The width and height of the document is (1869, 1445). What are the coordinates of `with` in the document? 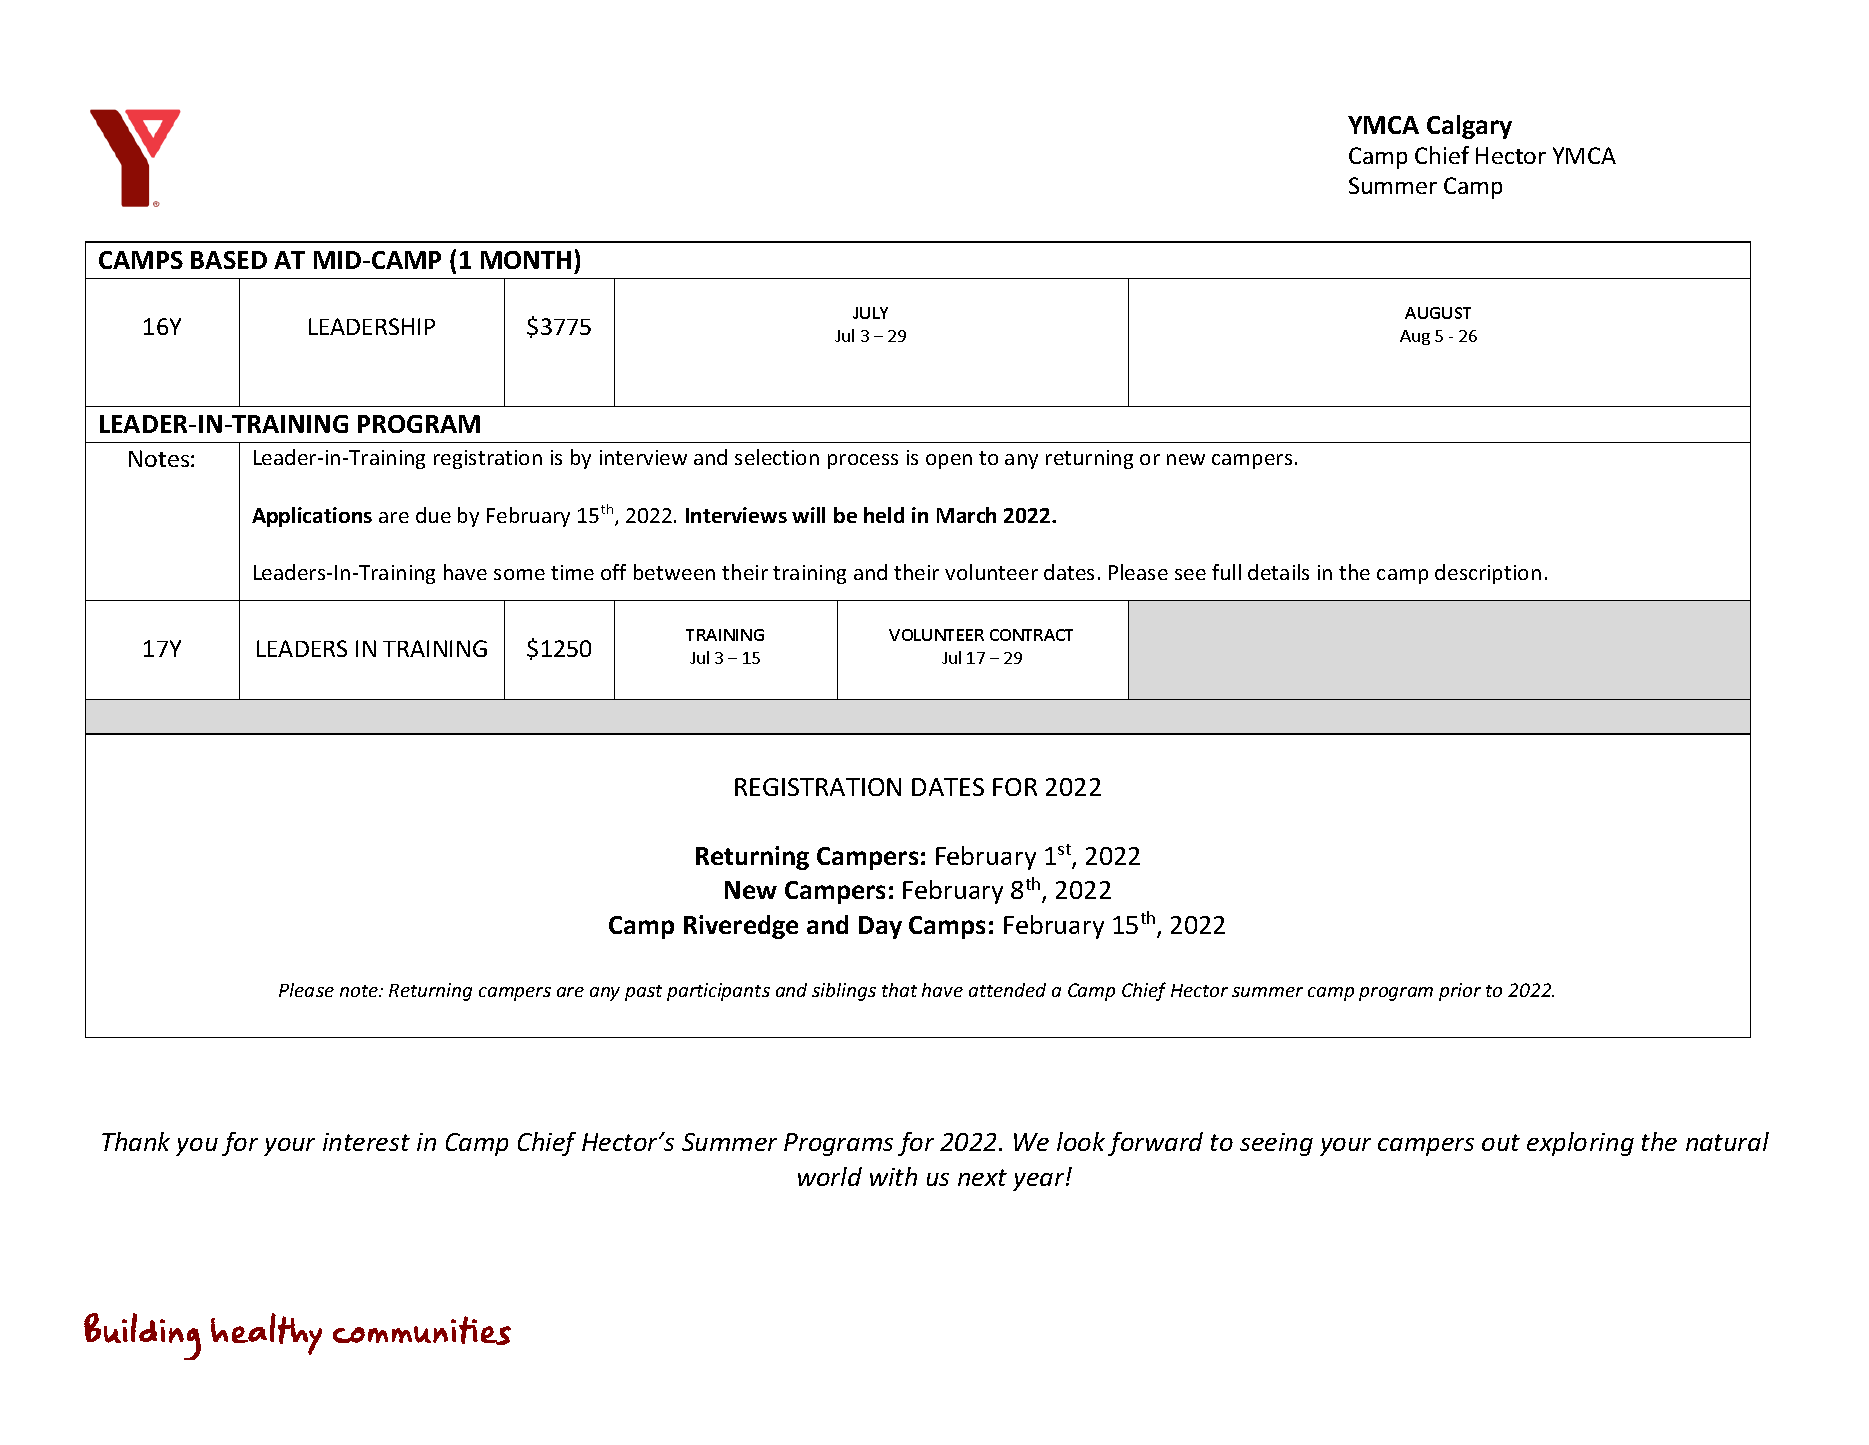 It's located at (893, 1176).
